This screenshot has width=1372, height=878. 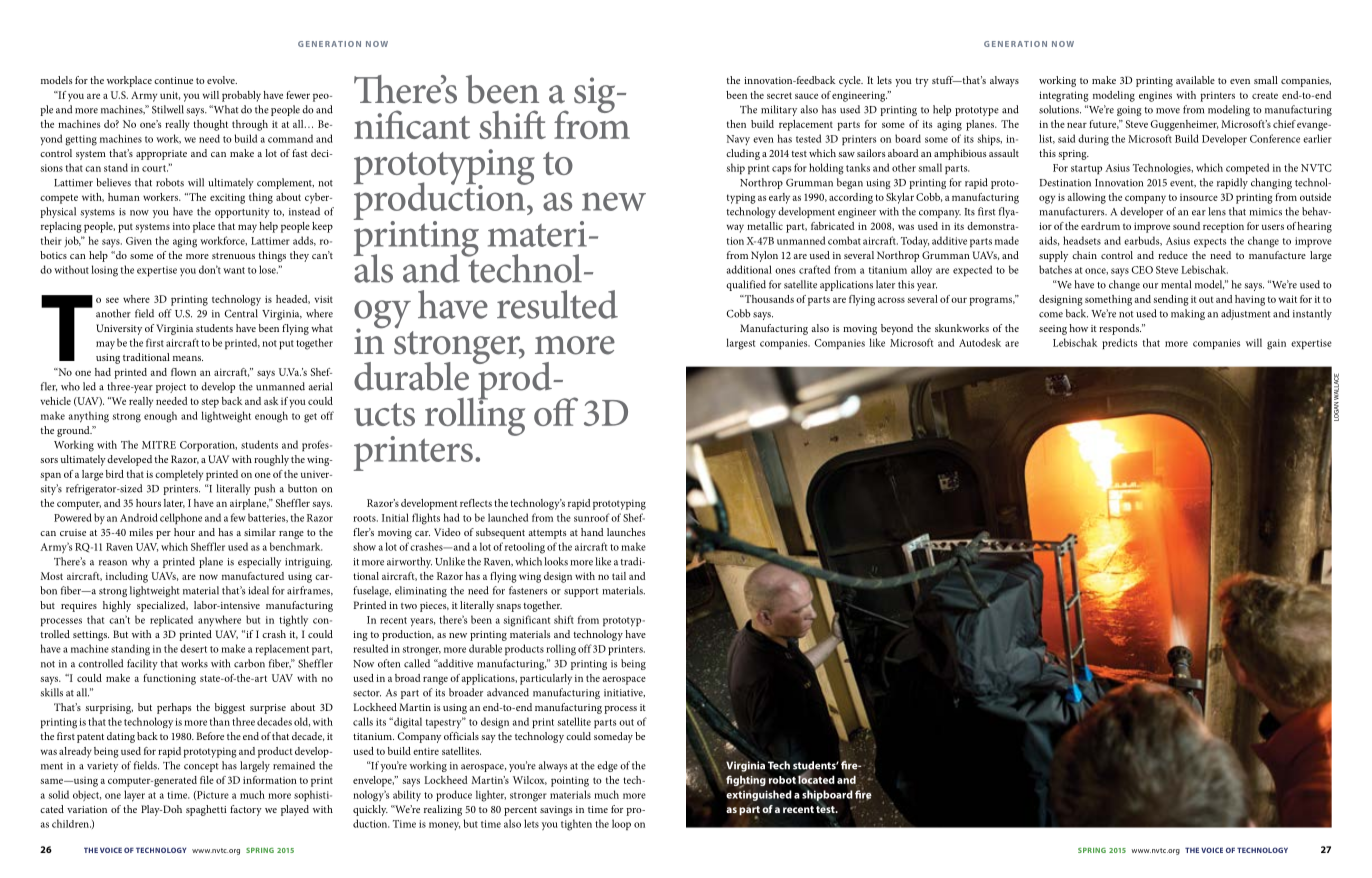 I want to click on spaghetti, so click(x=206, y=810).
